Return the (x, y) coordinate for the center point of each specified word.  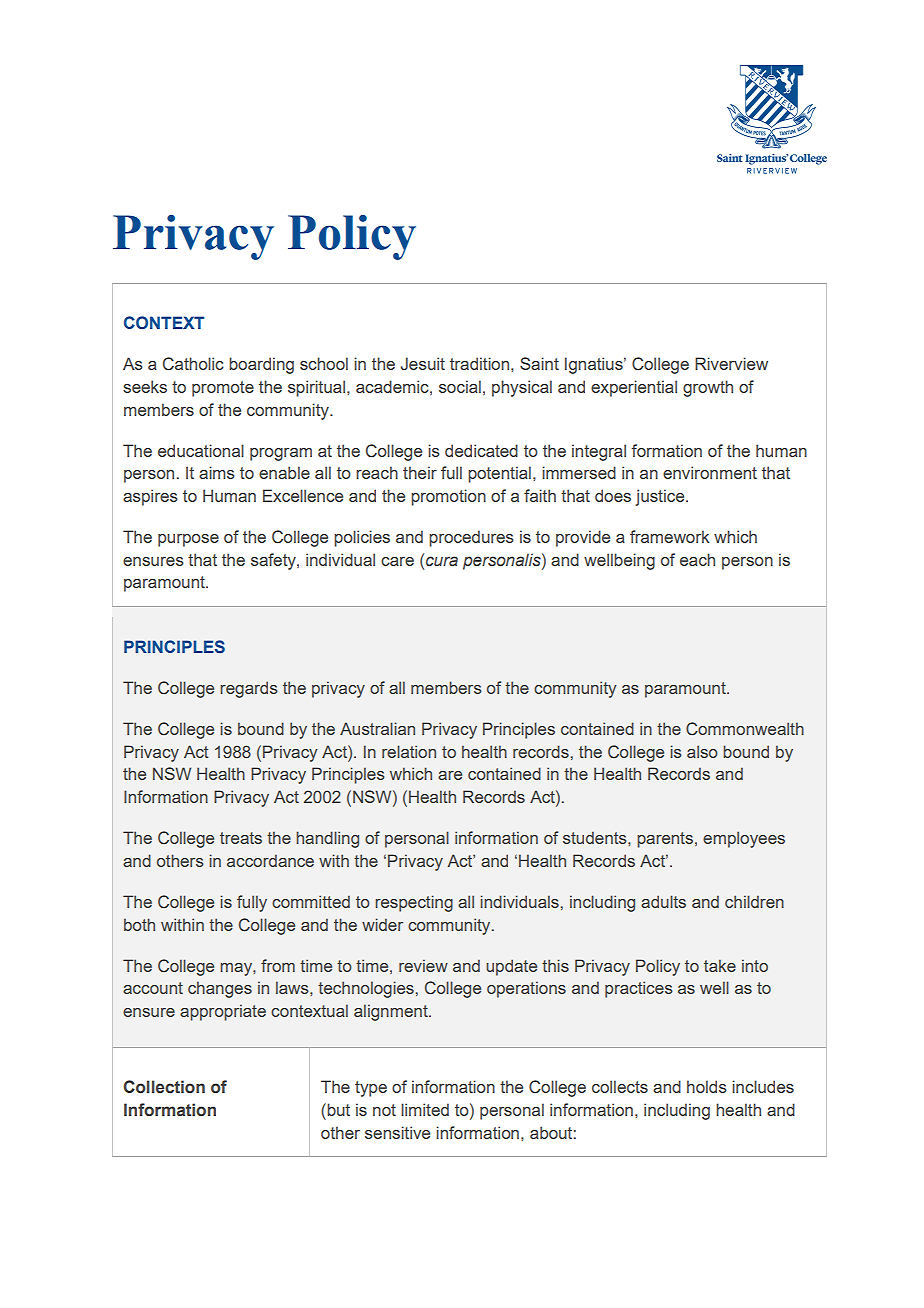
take (720, 965)
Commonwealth (745, 729)
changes (220, 989)
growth (708, 388)
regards (249, 689)
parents (665, 840)
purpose (188, 540)
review (423, 965)
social (460, 386)
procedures (471, 538)
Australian (377, 728)
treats (241, 838)
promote (223, 389)
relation (409, 751)
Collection (164, 1087)
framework (670, 536)
